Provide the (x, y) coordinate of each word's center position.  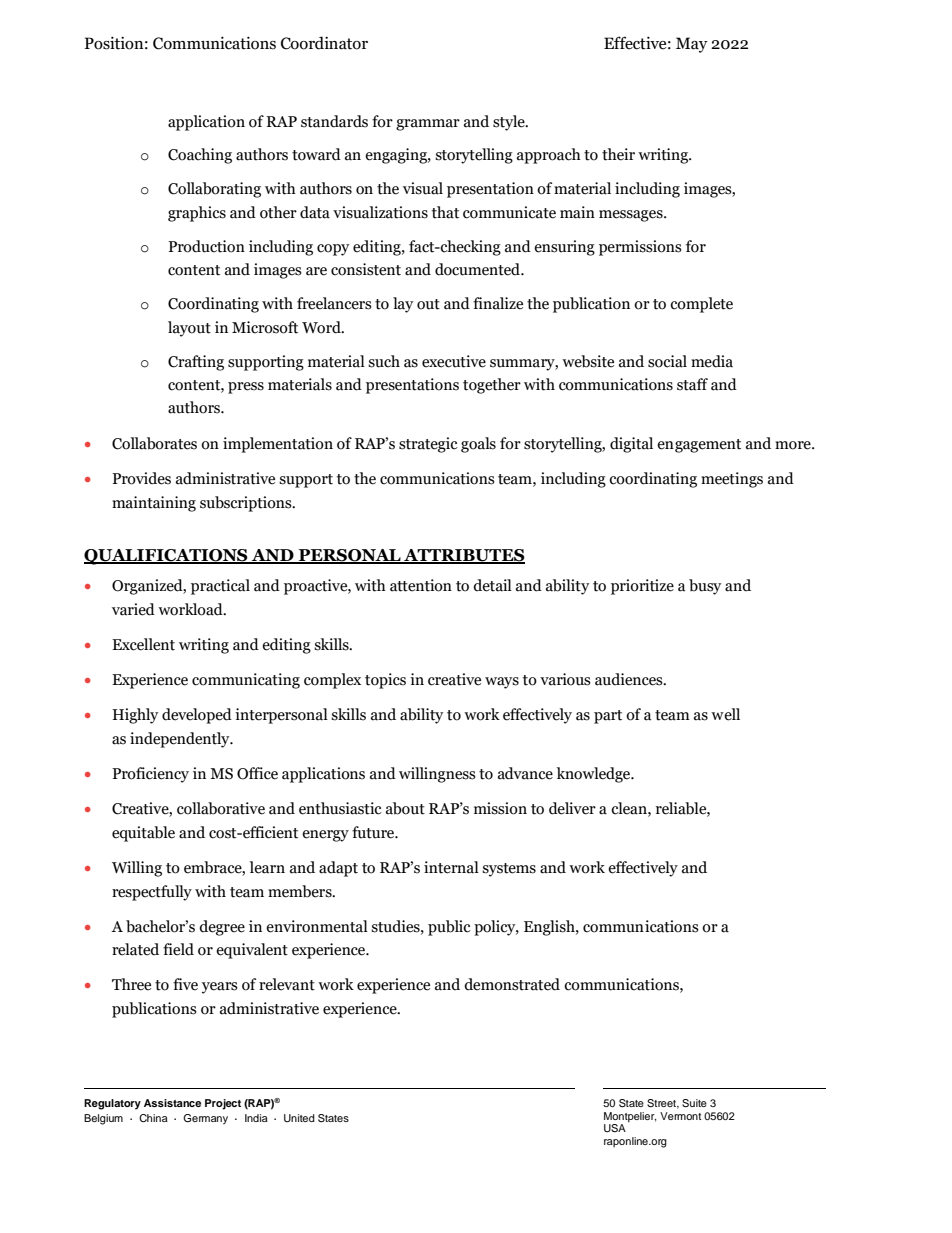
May (692, 45)
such (384, 361)
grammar (428, 125)
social (667, 361)
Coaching (200, 156)
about (405, 808)
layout (189, 329)
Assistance (172, 1103)
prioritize (642, 587)
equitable (143, 834)
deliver (572, 808)
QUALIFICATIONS (167, 557)
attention (421, 585)
